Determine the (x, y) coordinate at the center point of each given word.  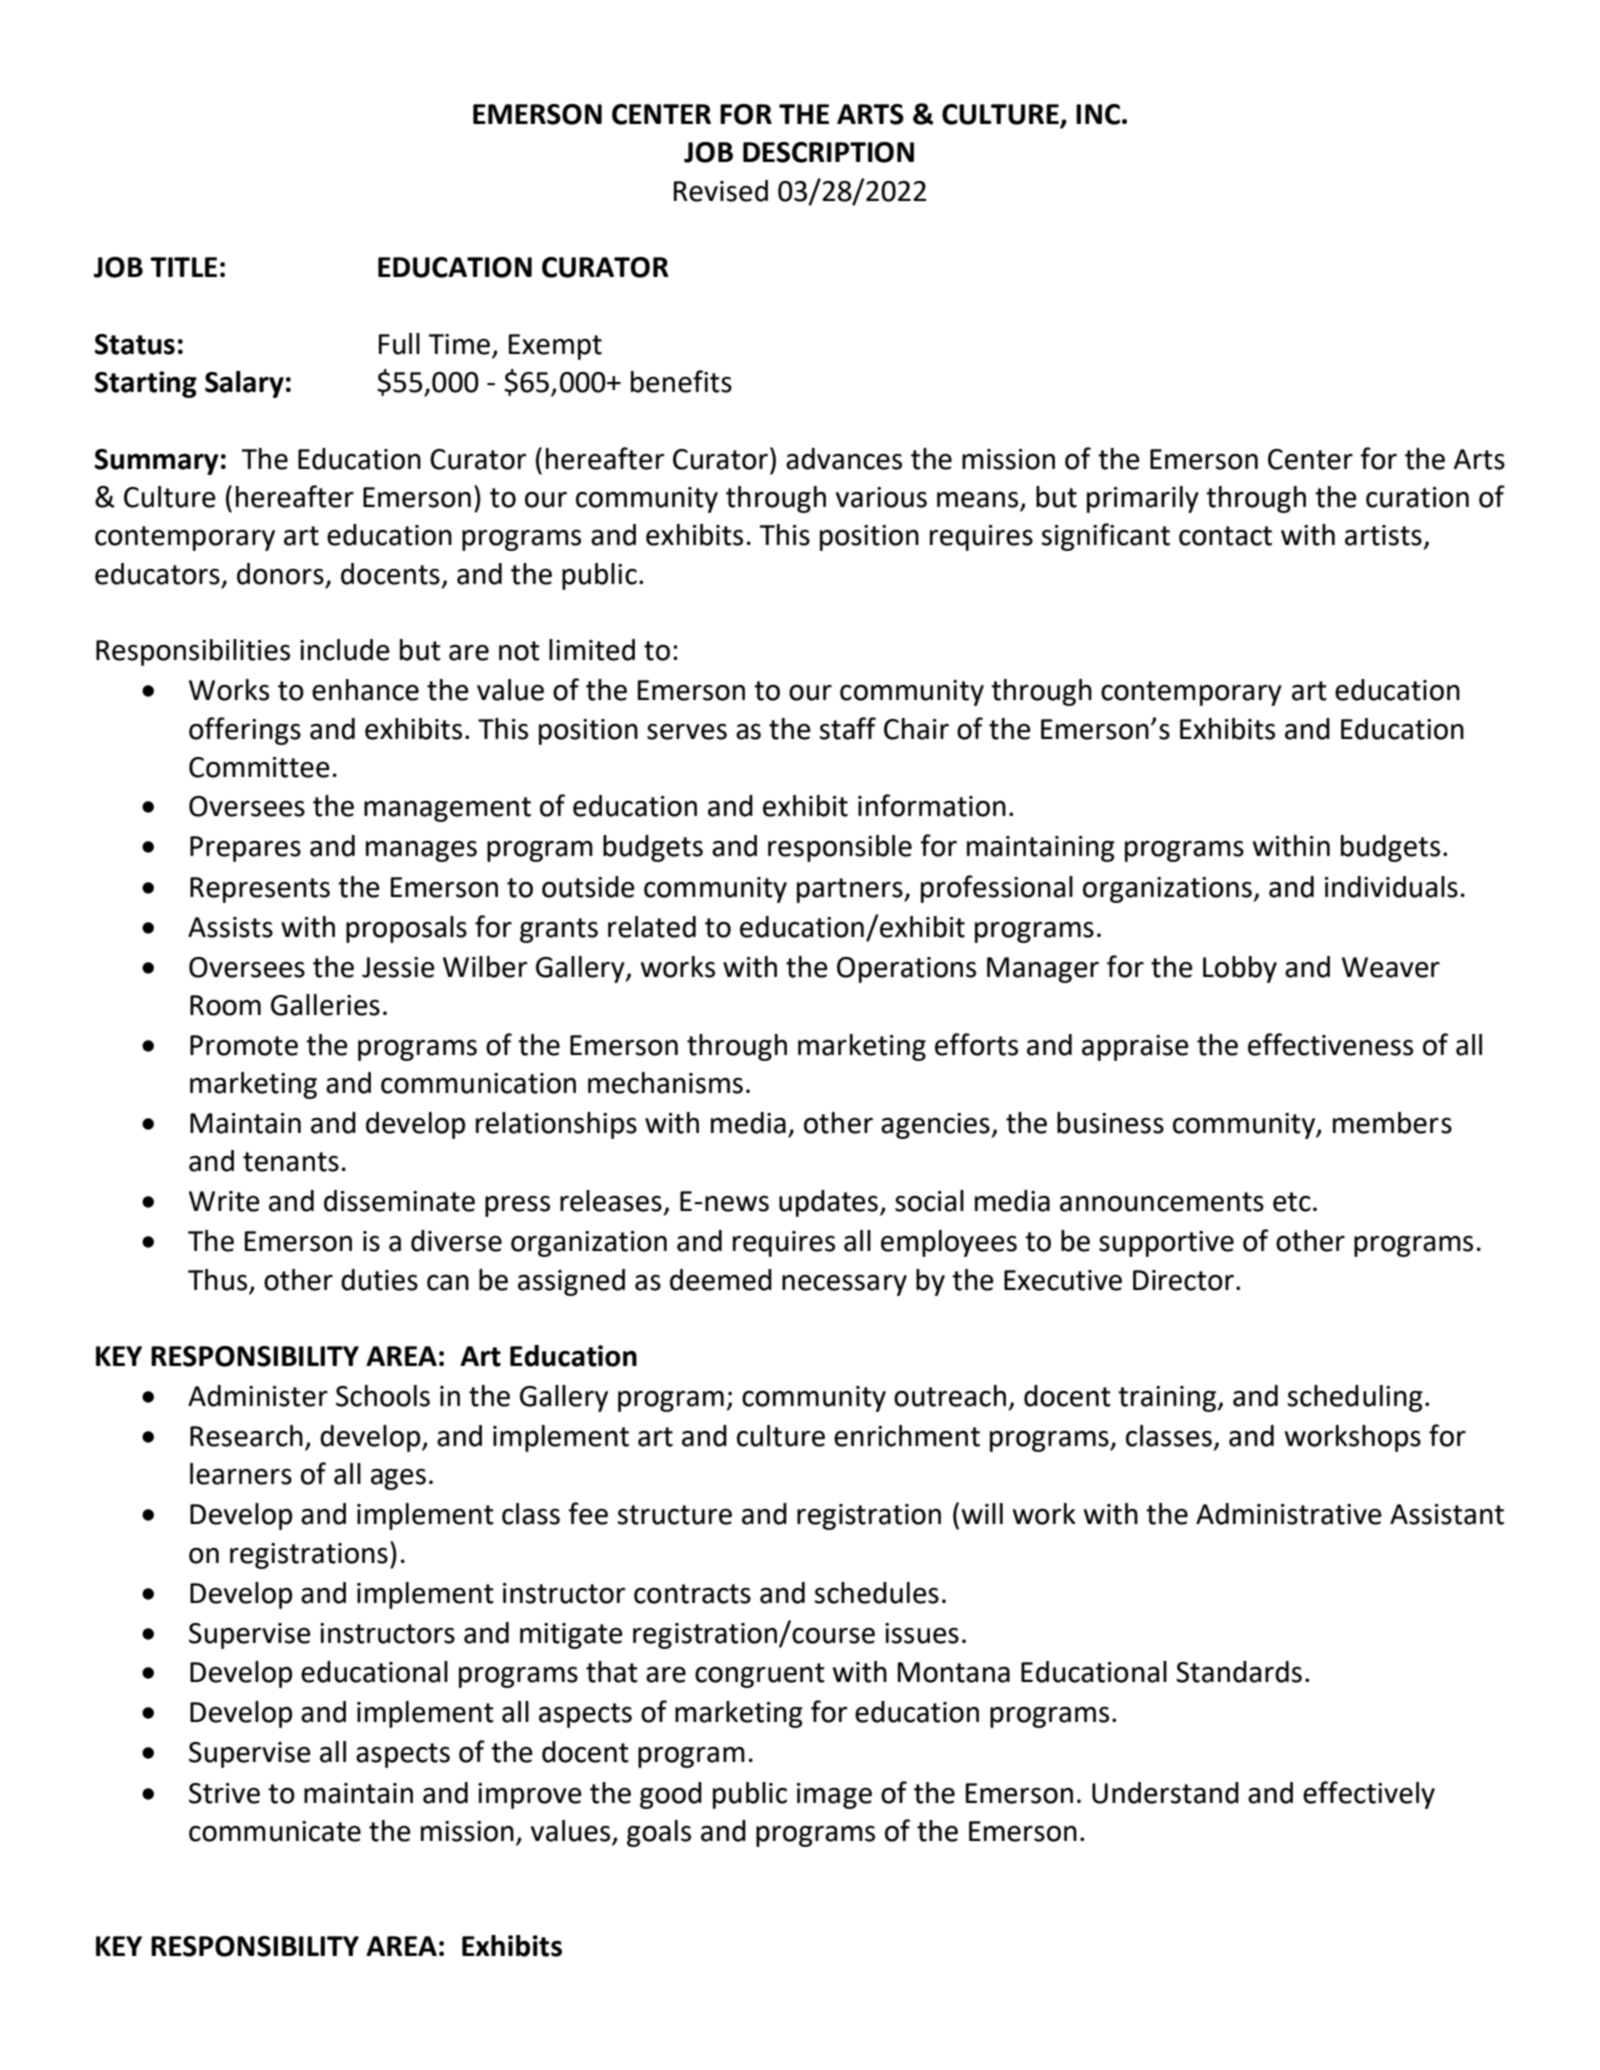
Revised (721, 191)
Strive (224, 1793)
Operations (906, 970)
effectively (1369, 1795)
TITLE (183, 267)
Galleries (325, 1005)
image (834, 1796)
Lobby (1240, 969)
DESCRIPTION (828, 152)
